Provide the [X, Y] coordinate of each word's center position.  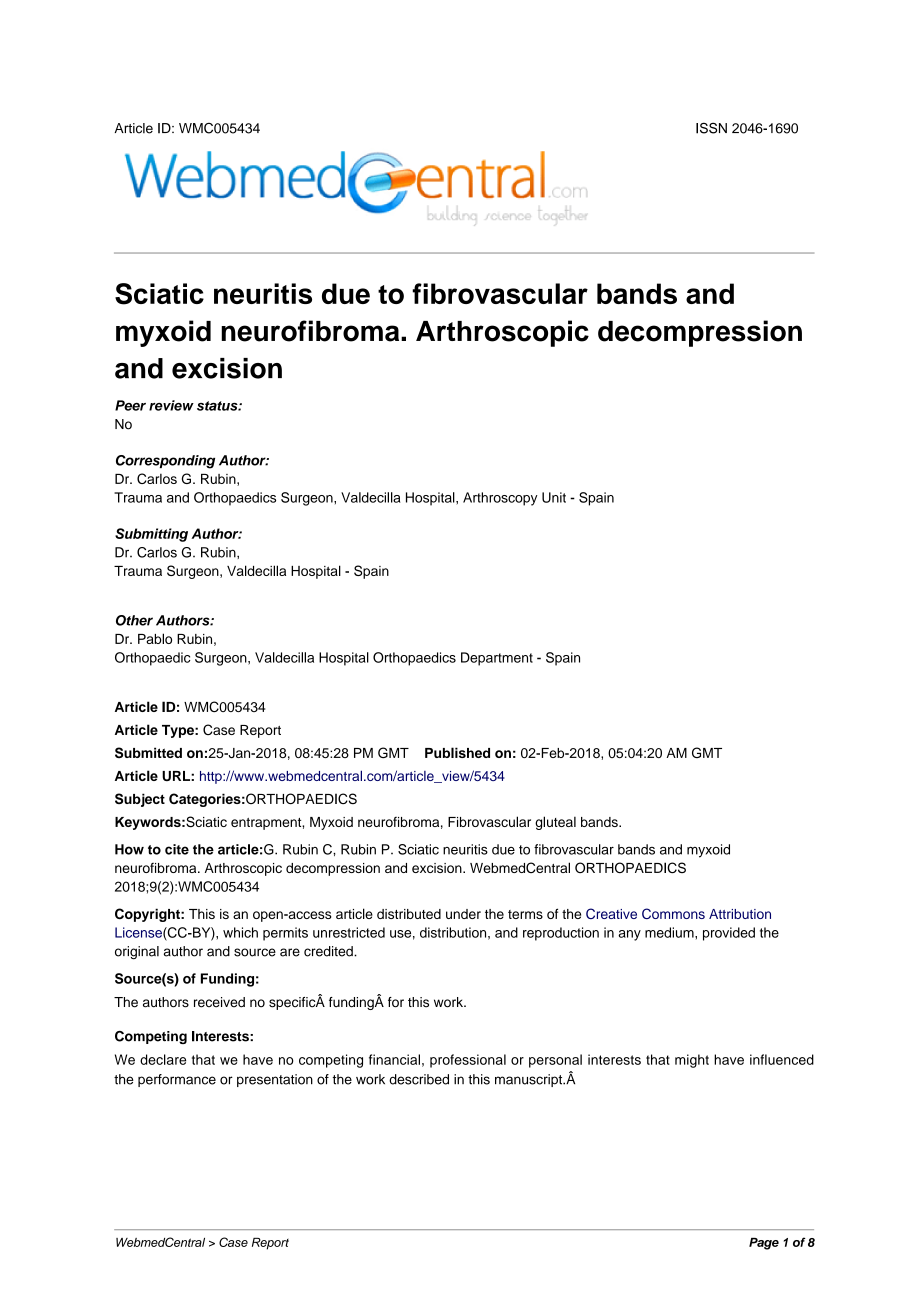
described [419, 1079]
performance [177, 1080]
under [463, 914]
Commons [673, 913]
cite [177, 849]
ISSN [711, 128]
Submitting [151, 535]
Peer [130, 405]
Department [497, 659]
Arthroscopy [500, 499]
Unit [554, 497]
